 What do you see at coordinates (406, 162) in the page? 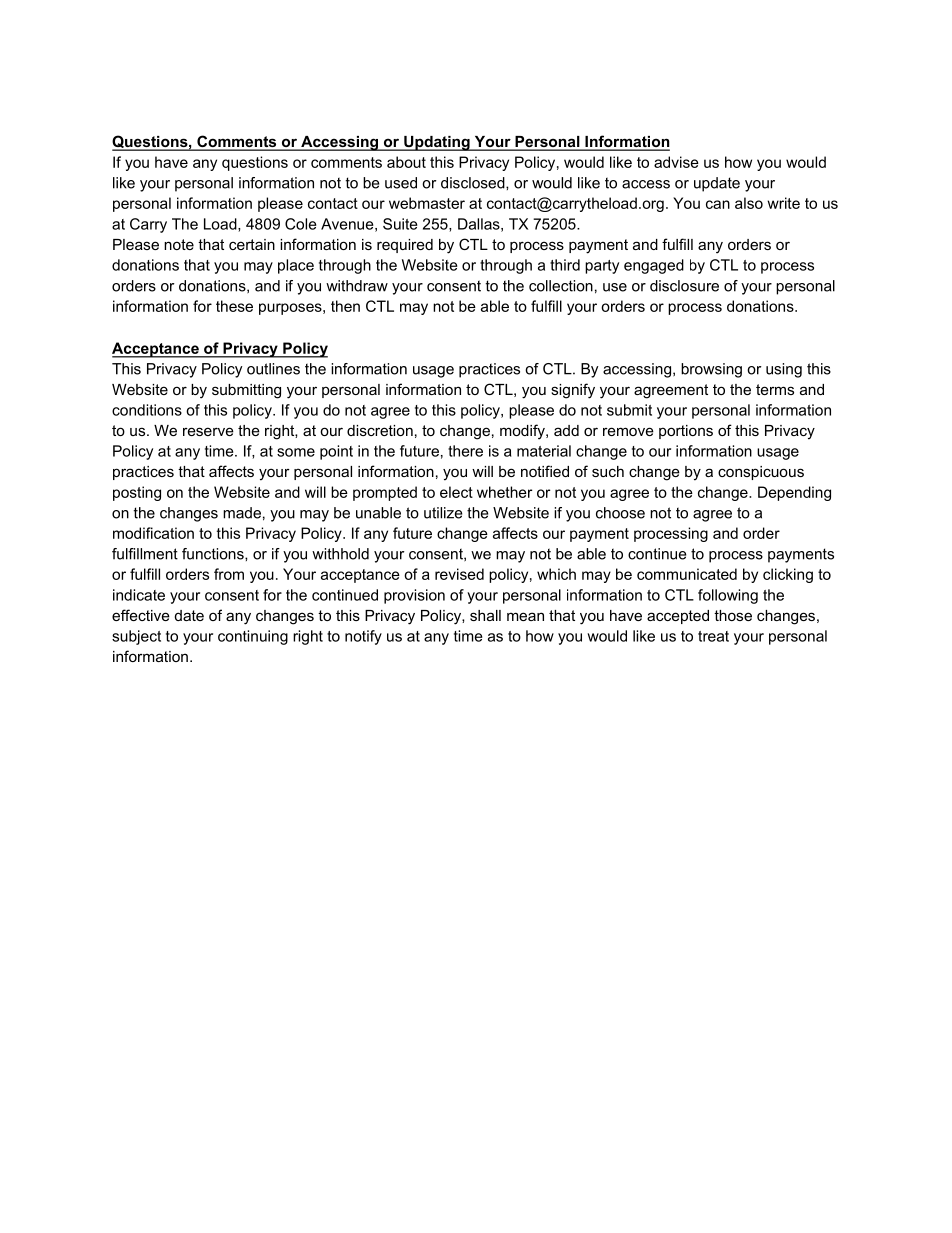
I see `about` at bounding box center [406, 162].
